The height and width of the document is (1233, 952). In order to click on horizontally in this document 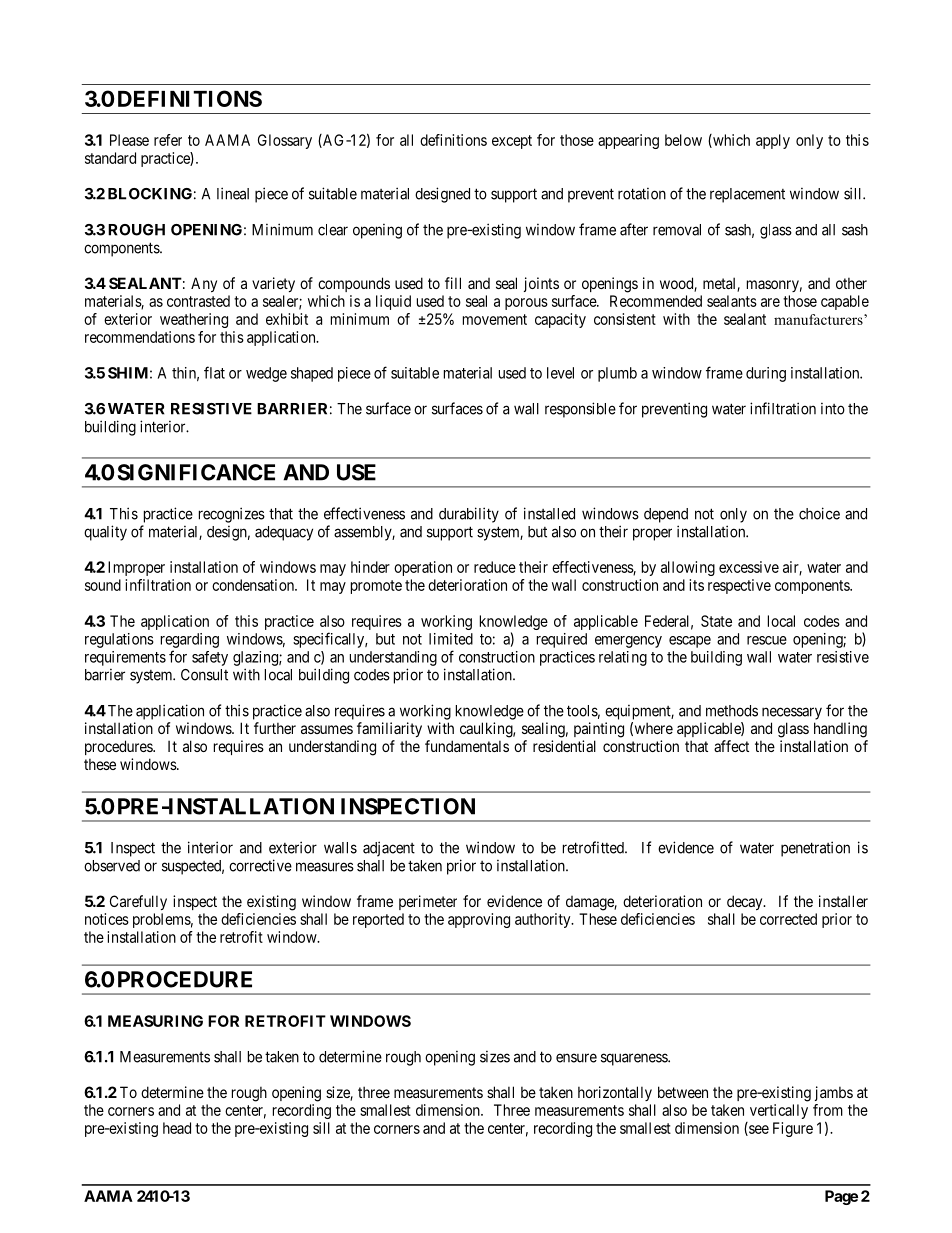, I will do `click(615, 1093)`.
